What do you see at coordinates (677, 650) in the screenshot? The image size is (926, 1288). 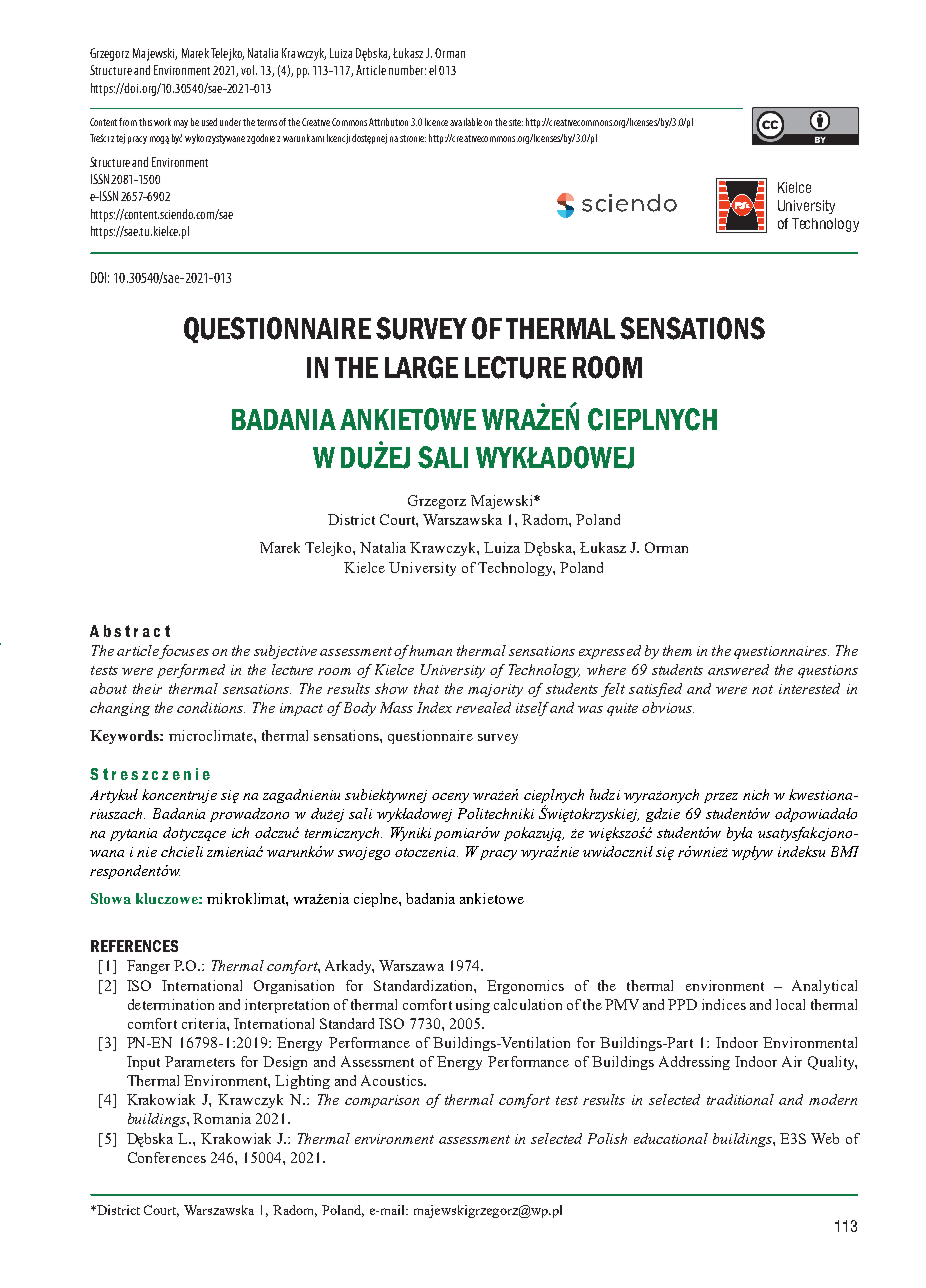 I see `them` at bounding box center [677, 650].
